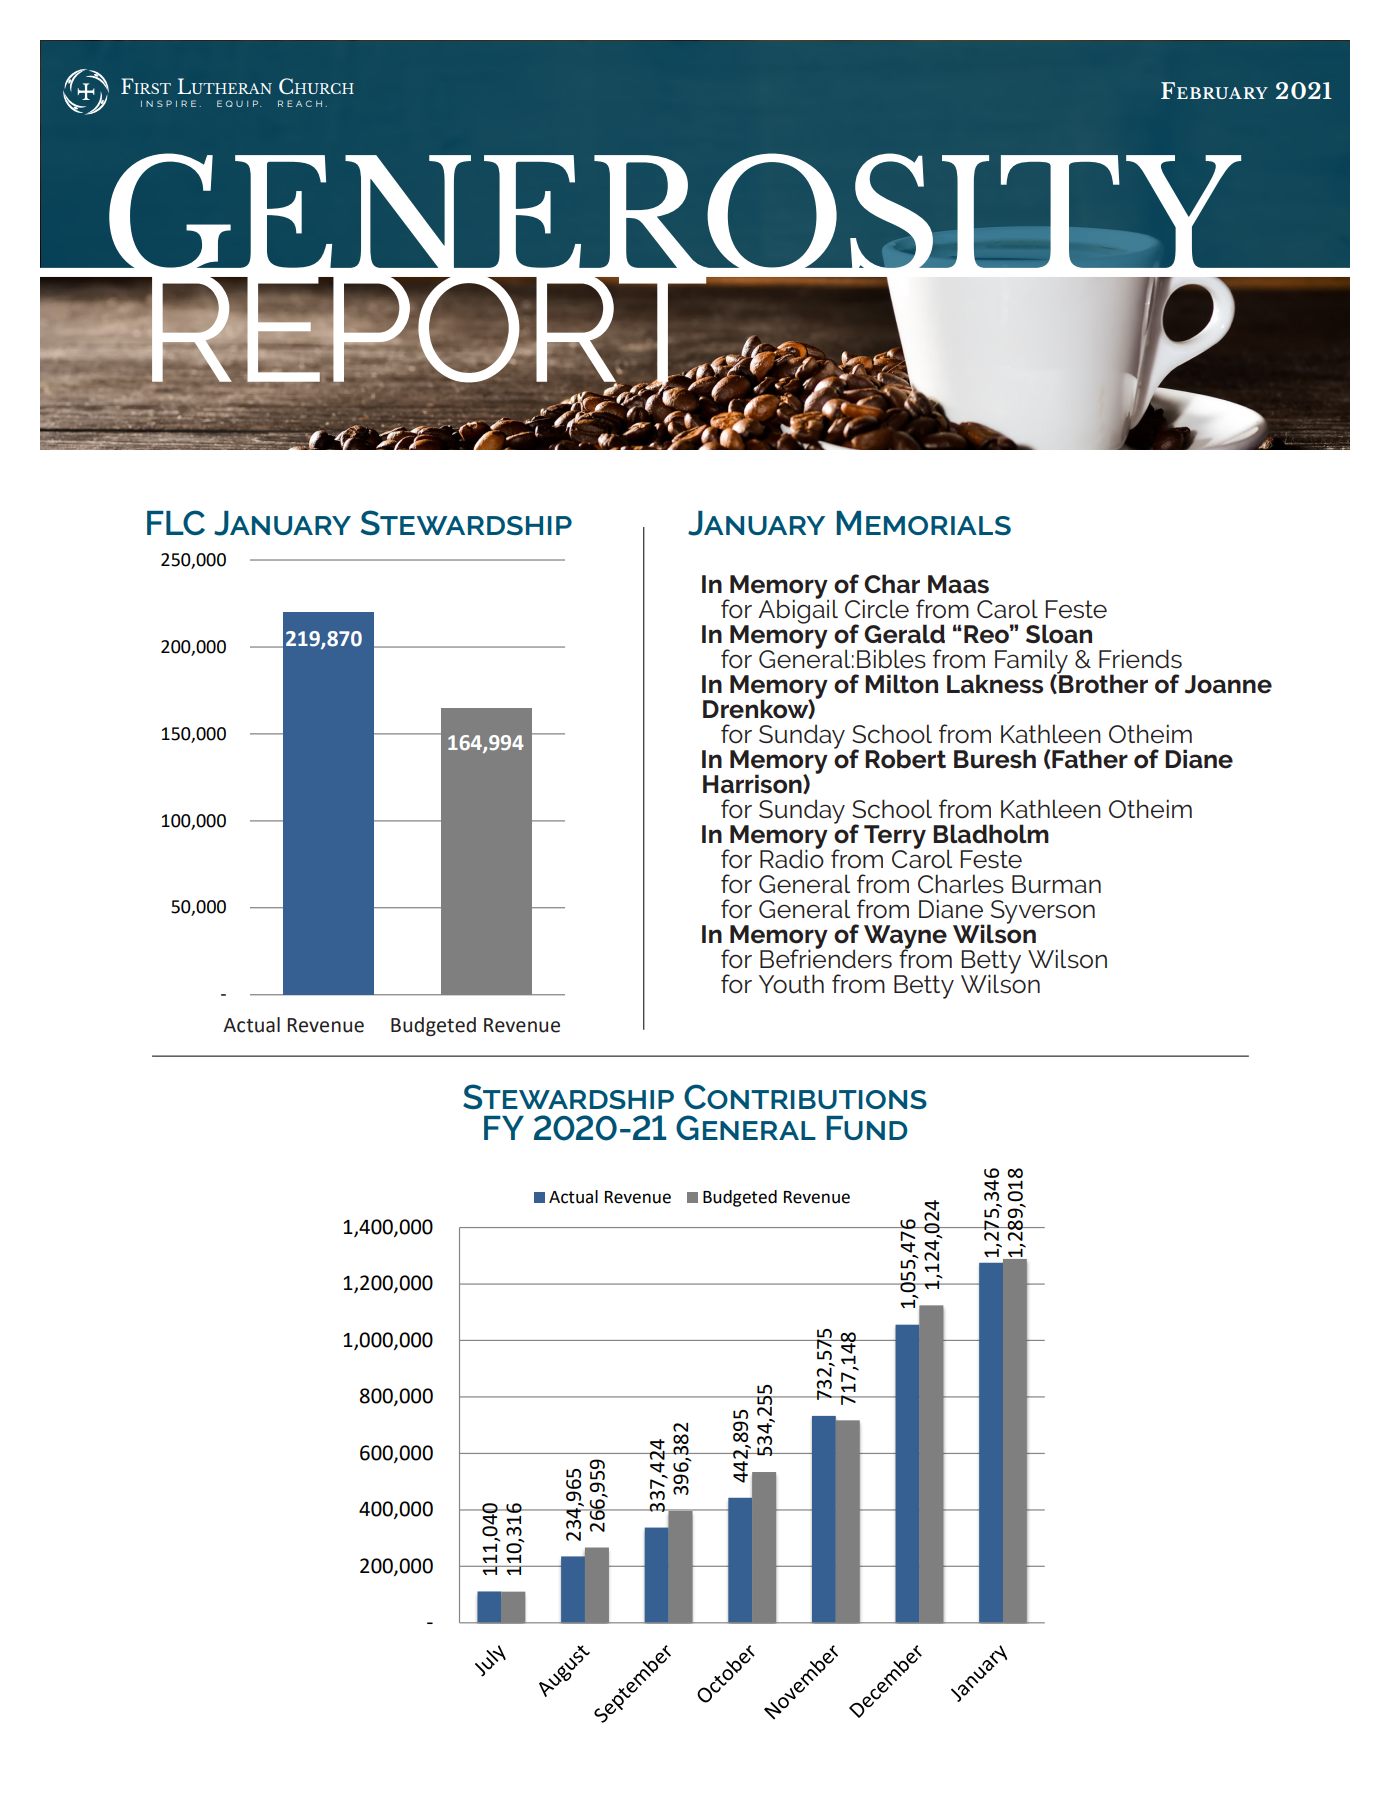 This document has width=1390, height=1799. What do you see at coordinates (895, 838) in the document?
I see `Terry` at bounding box center [895, 838].
